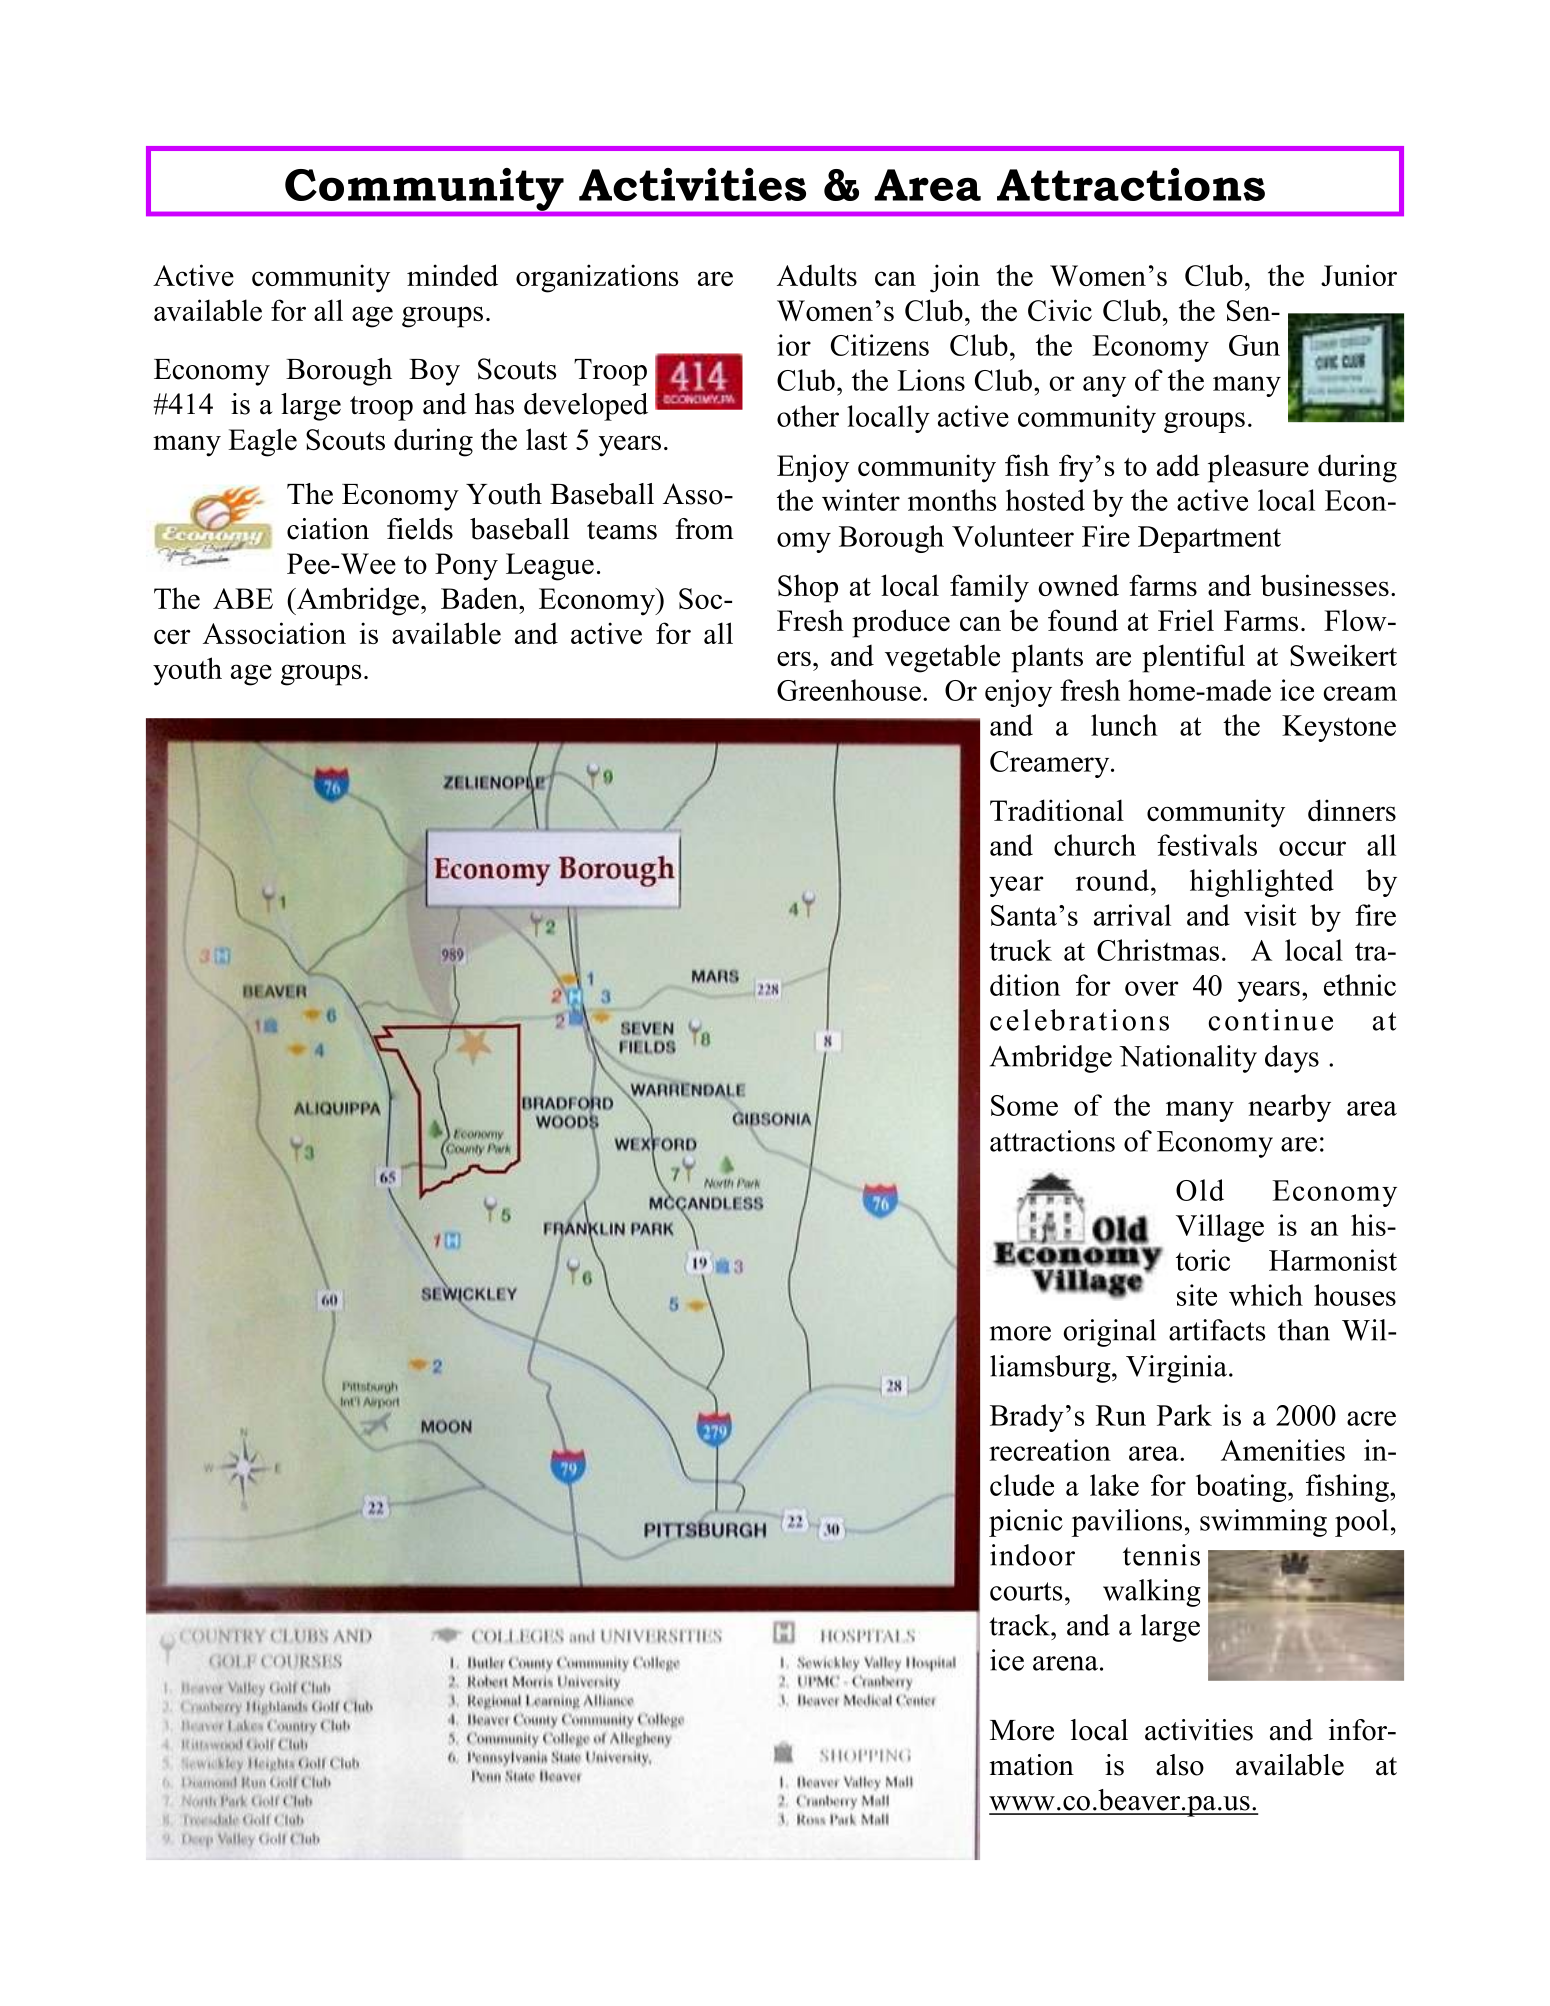  I want to click on festivals, so click(1207, 845).
